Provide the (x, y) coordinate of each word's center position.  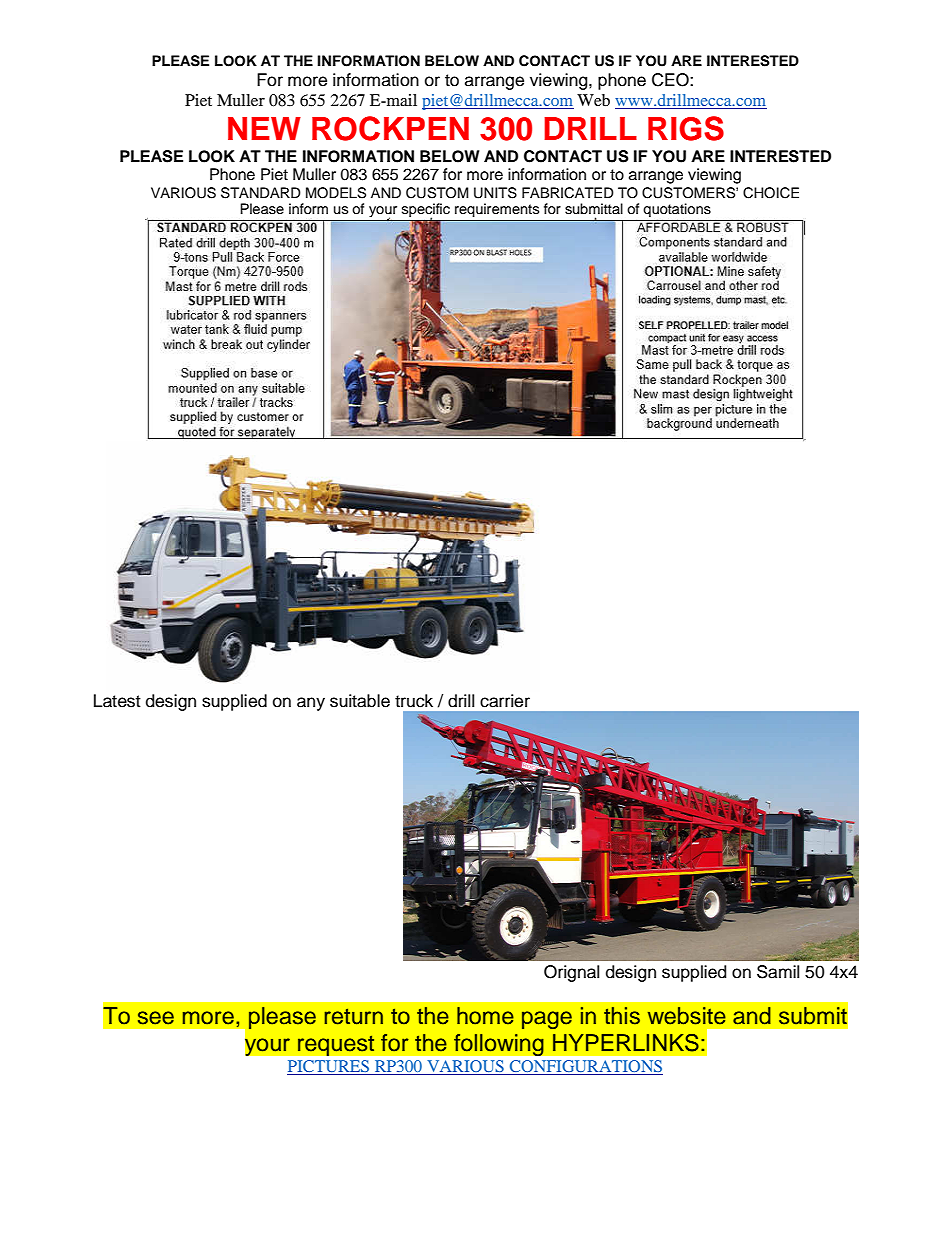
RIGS (686, 128)
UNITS (495, 193)
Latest (117, 701)
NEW (264, 128)
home (485, 1016)
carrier (505, 701)
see (156, 1018)
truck (414, 701)
